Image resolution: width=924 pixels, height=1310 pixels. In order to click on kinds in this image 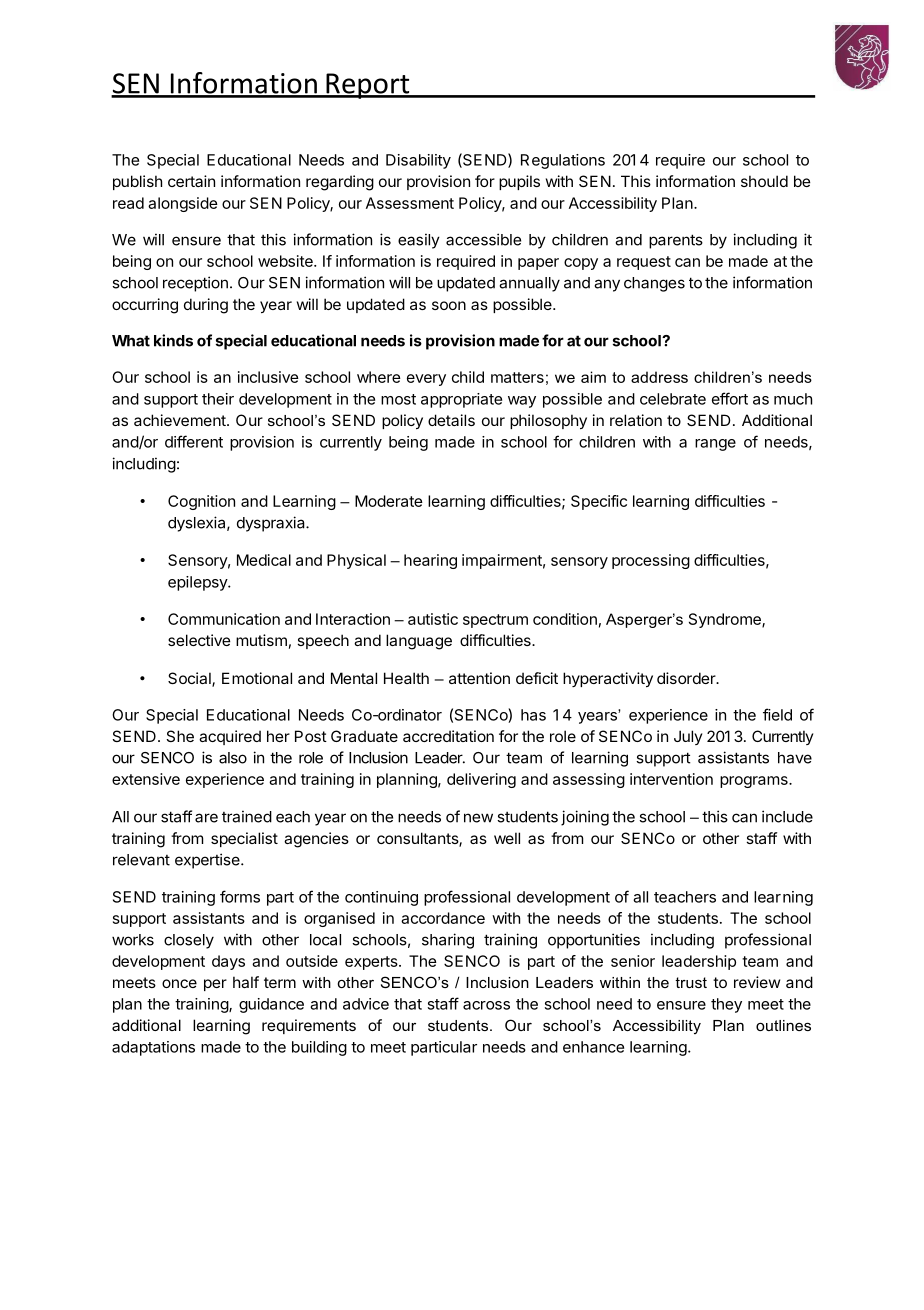, I will do `click(173, 340)`.
